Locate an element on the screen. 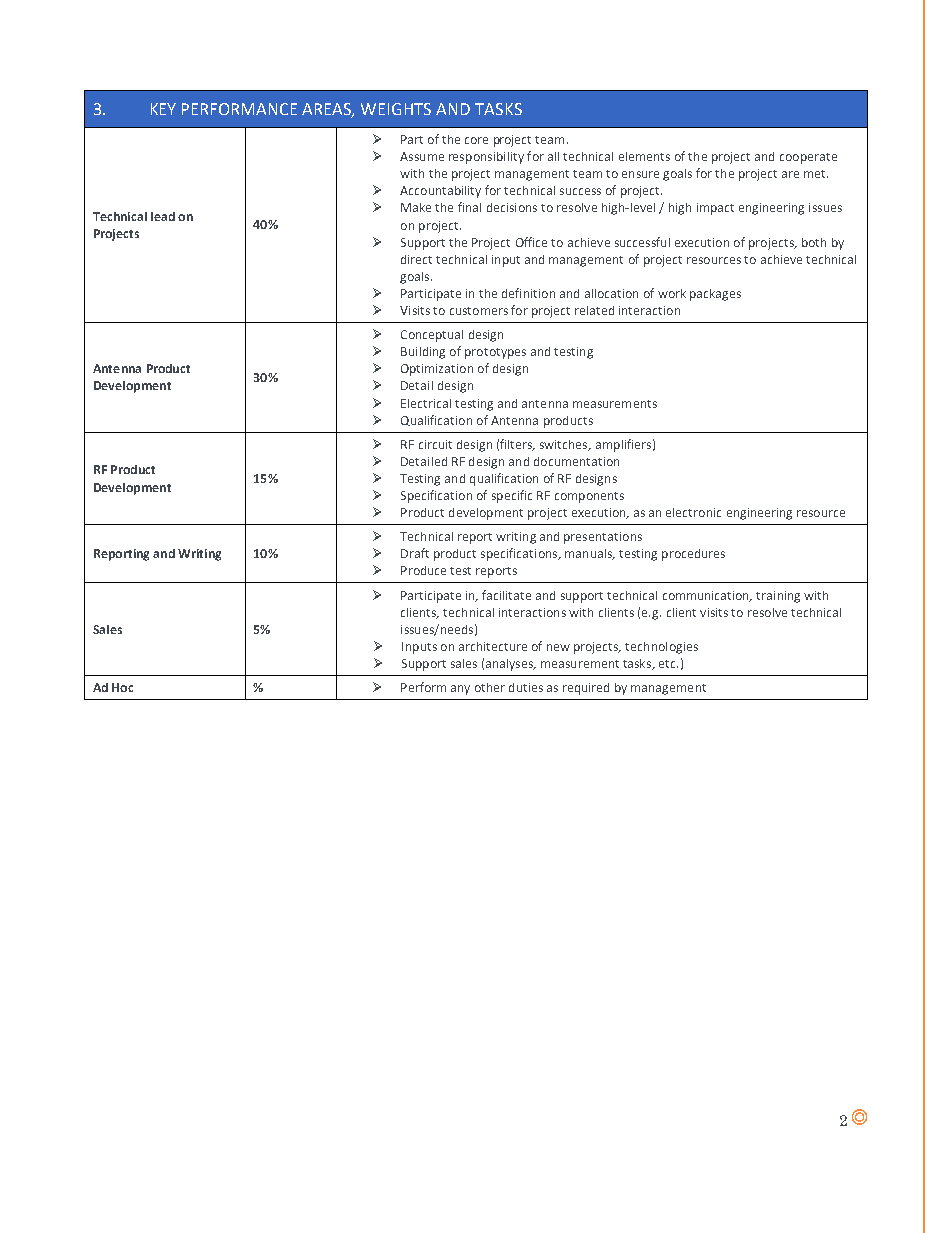 The width and height of the screenshot is (952, 1233). other is located at coordinates (490, 687).
